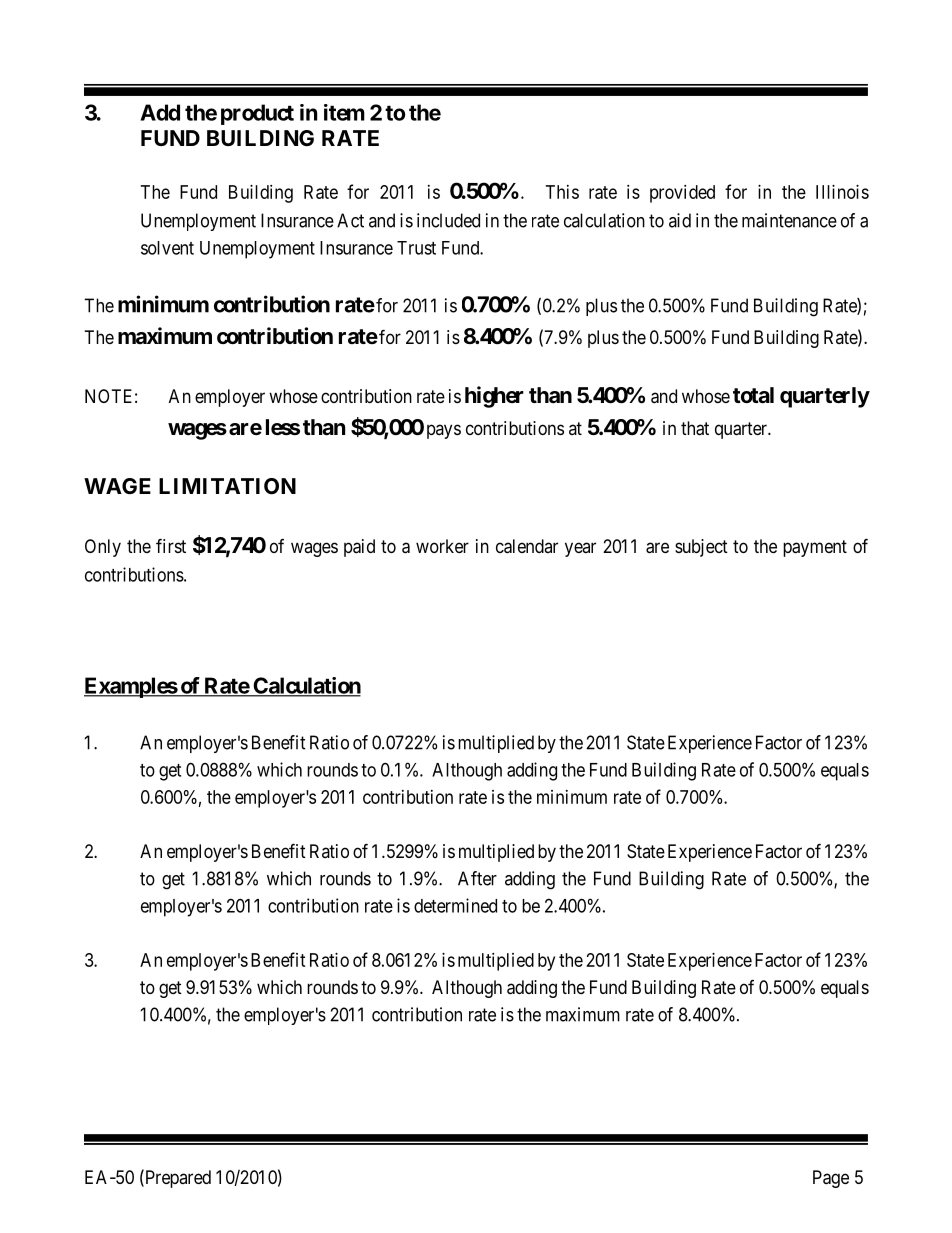 Image resolution: width=952 pixels, height=1233 pixels. Describe the element at coordinates (701, 548) in the document. I see `subject` at that location.
